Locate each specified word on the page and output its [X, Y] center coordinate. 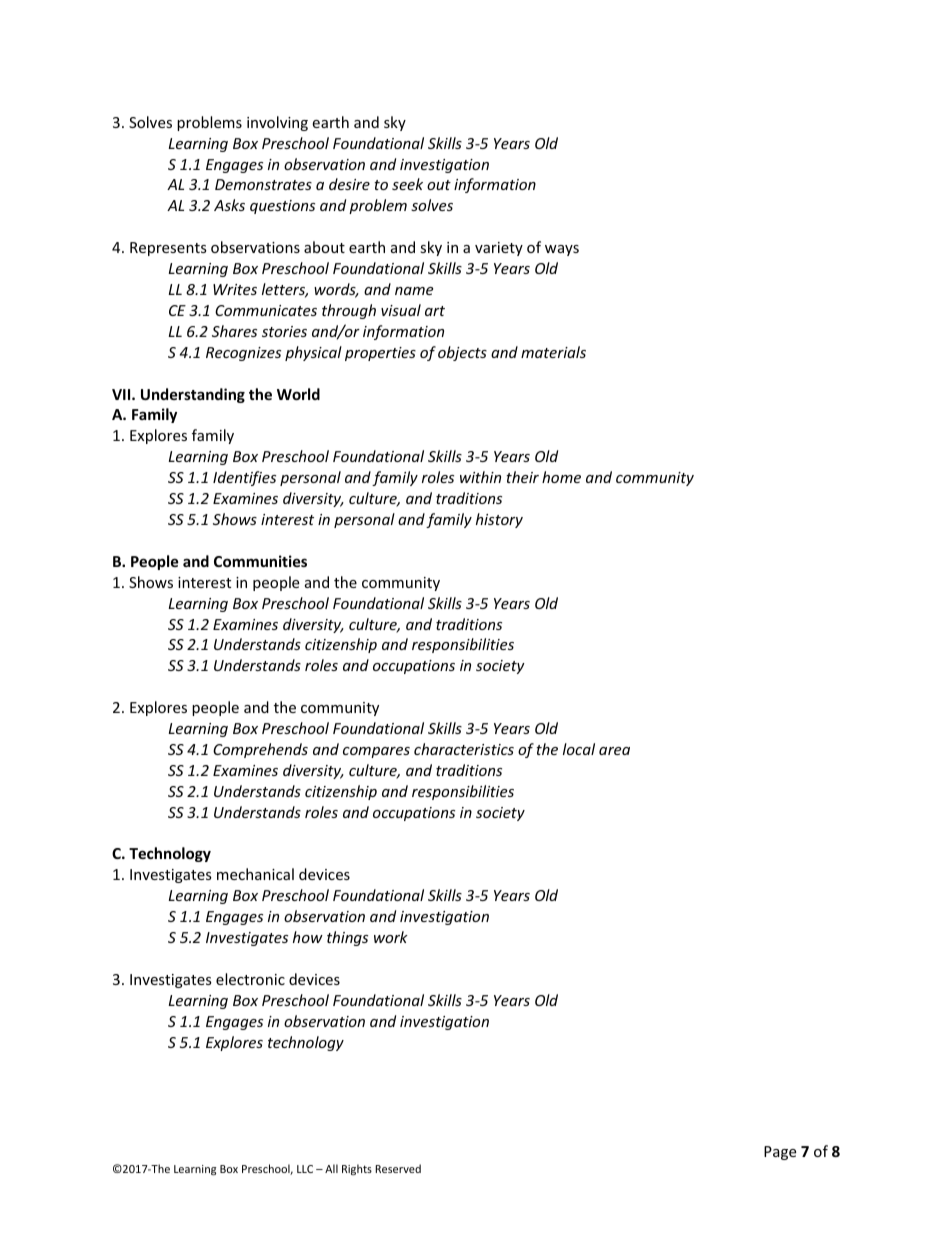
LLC [305, 1169]
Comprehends [260, 750]
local [579, 749]
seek [407, 184]
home [561, 477]
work [391, 937]
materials [553, 352]
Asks [229, 205]
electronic [250, 979]
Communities [260, 561]
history [499, 520]
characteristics [464, 749]
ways [562, 250]
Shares [234, 331]
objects [462, 353]
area [614, 751]
